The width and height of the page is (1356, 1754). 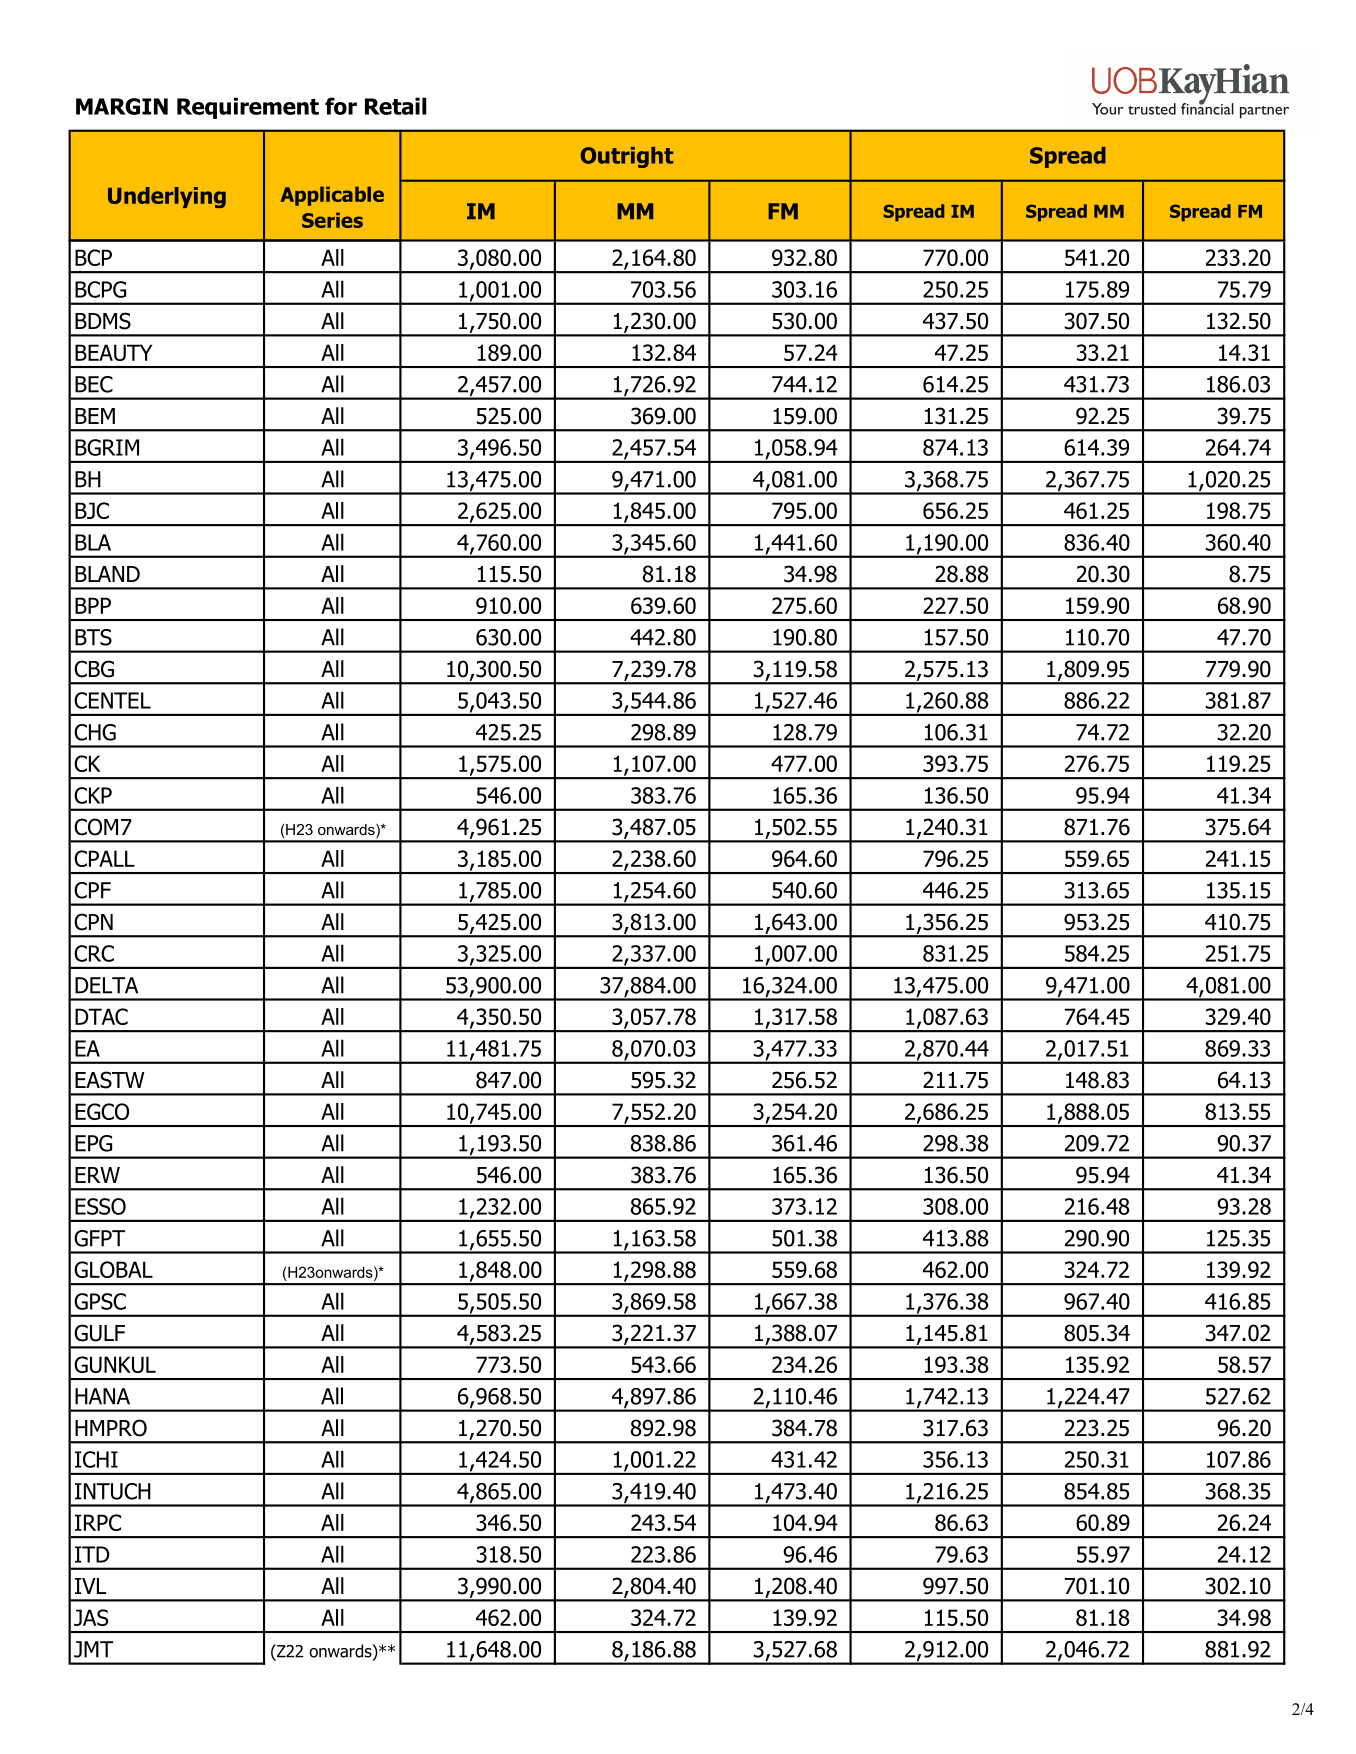 What do you see at coordinates (627, 157) in the page?
I see `Outright` at bounding box center [627, 157].
